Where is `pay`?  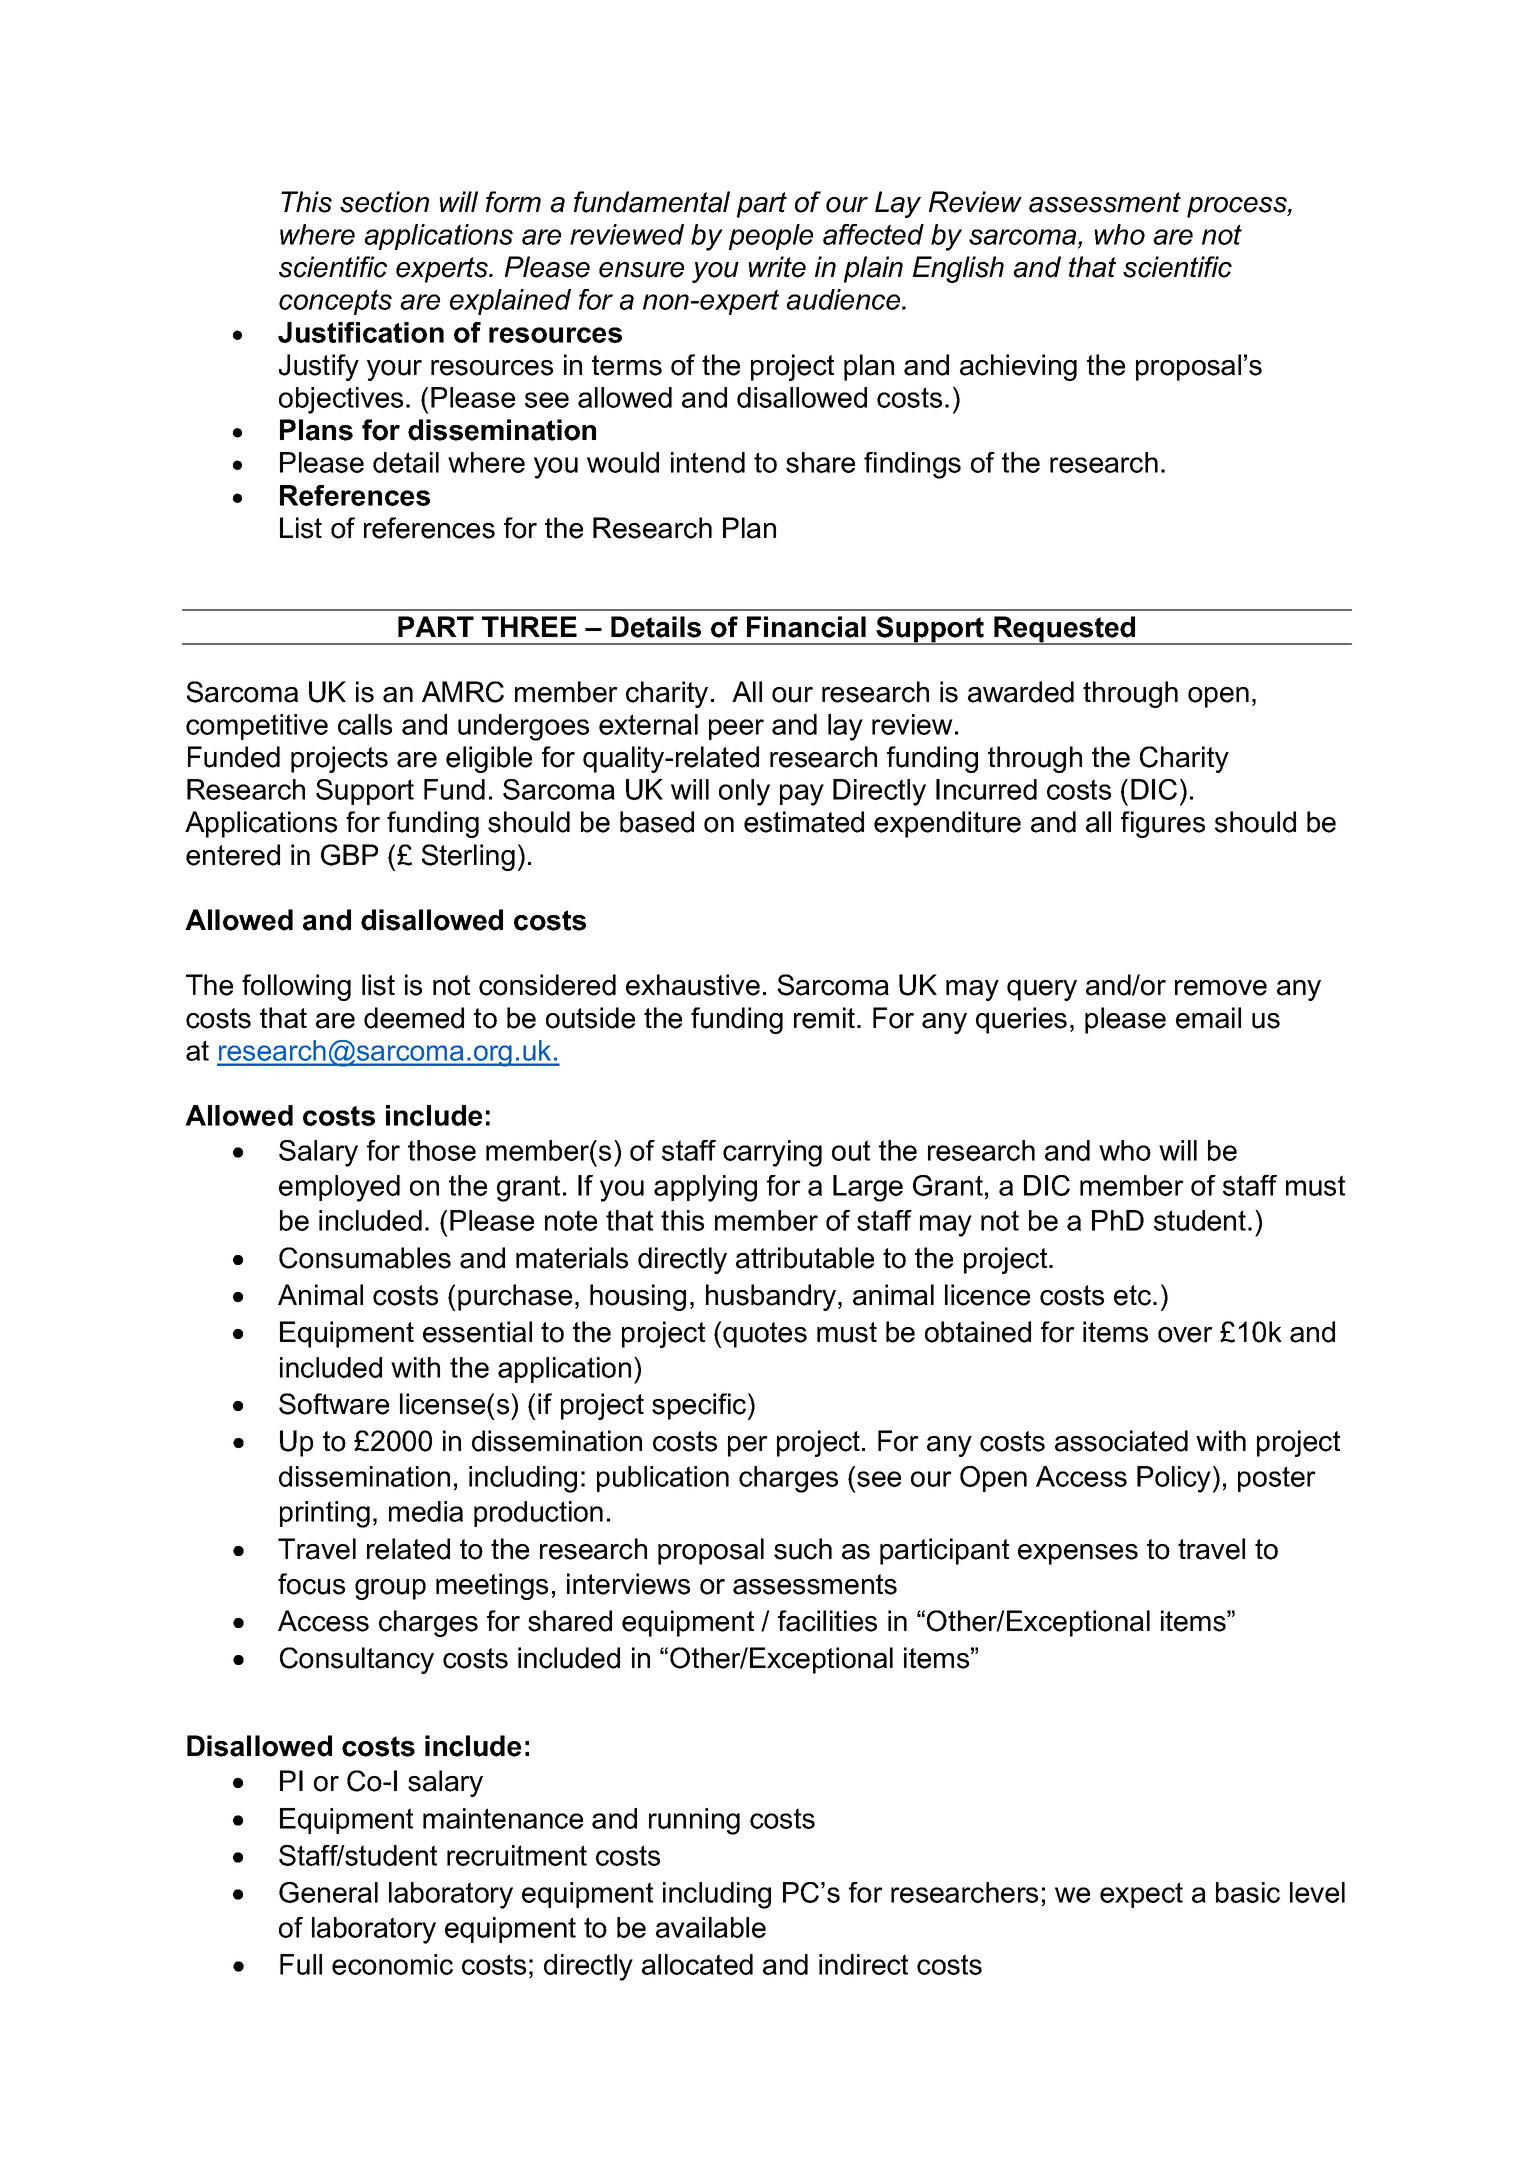 pay is located at coordinates (802, 795).
